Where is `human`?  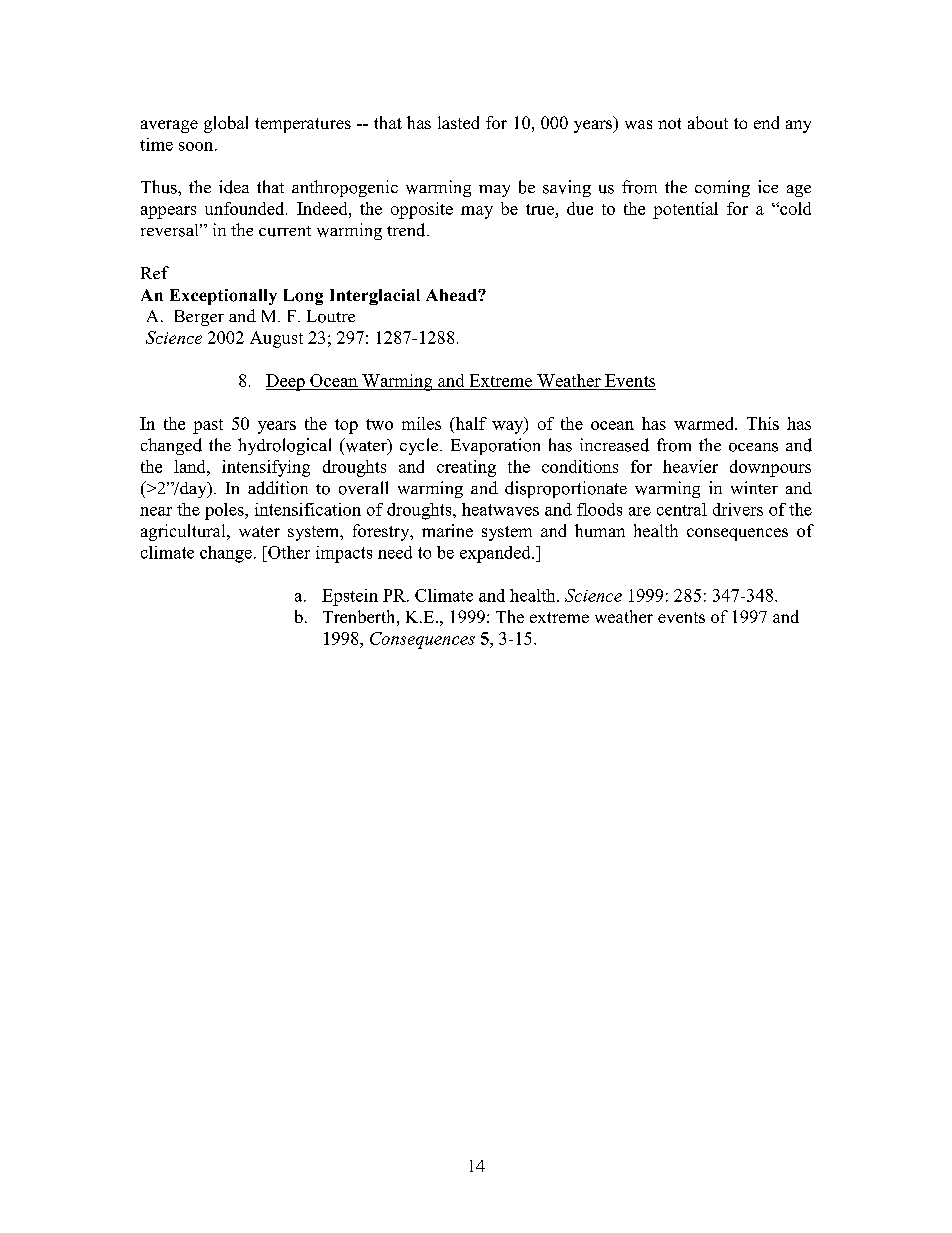 human is located at coordinates (600, 530).
